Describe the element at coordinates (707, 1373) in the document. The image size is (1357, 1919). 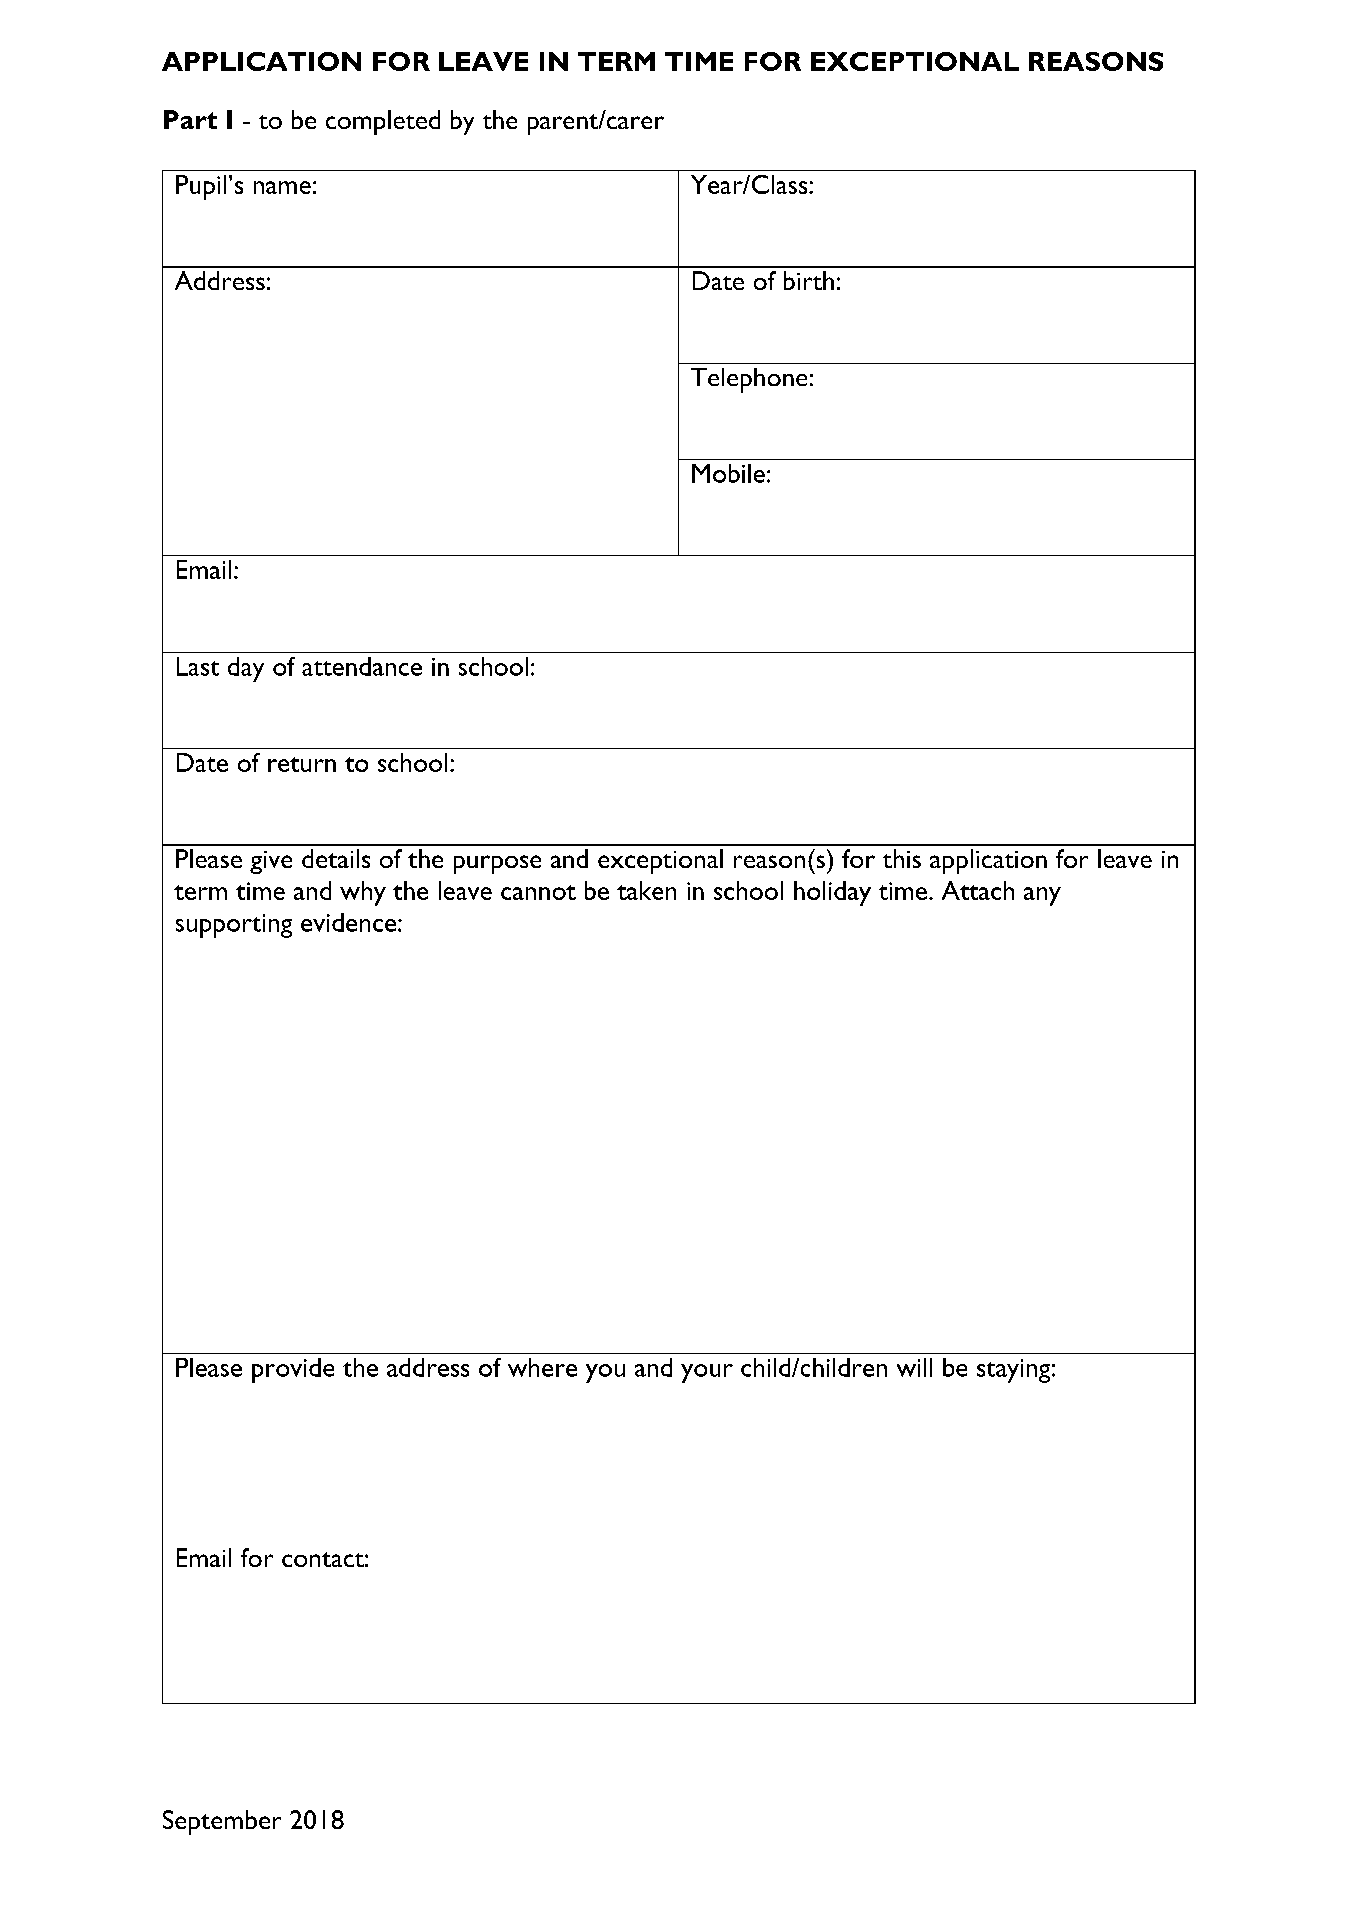
I see `your` at that location.
